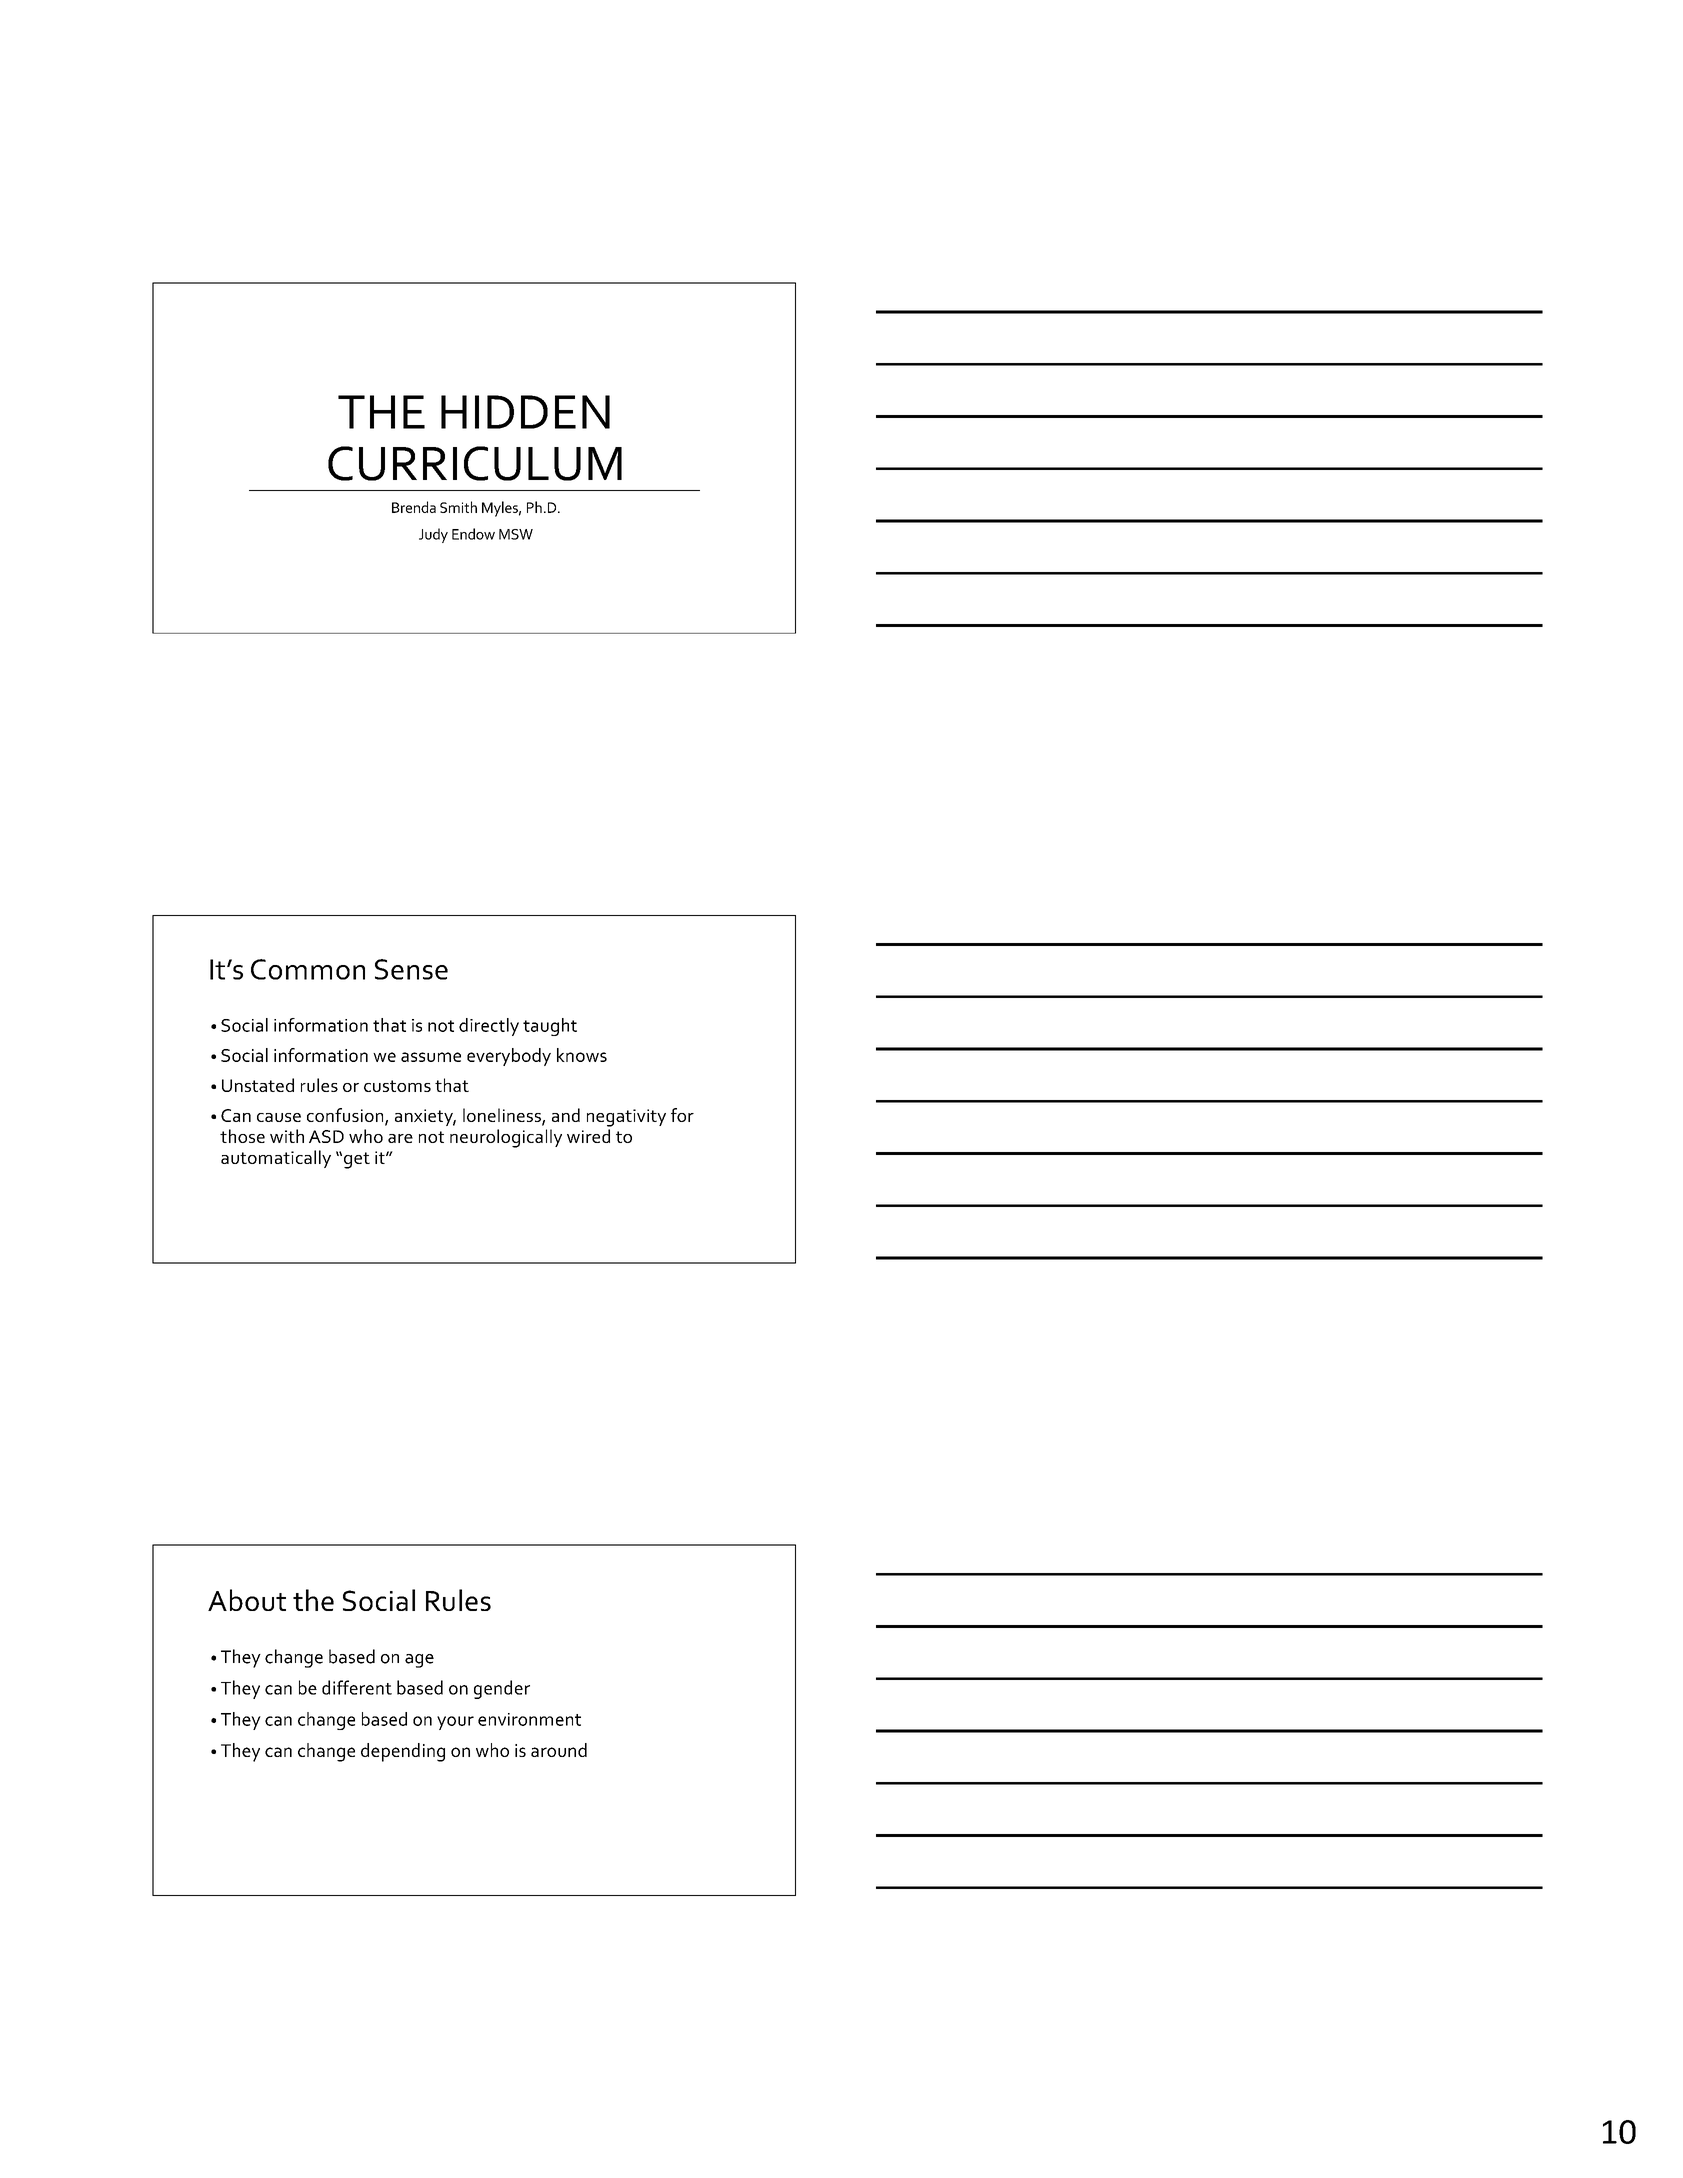 The width and height of the document is (1683, 2178). Describe the element at coordinates (458, 507) in the document. I see `Smith` at that location.
